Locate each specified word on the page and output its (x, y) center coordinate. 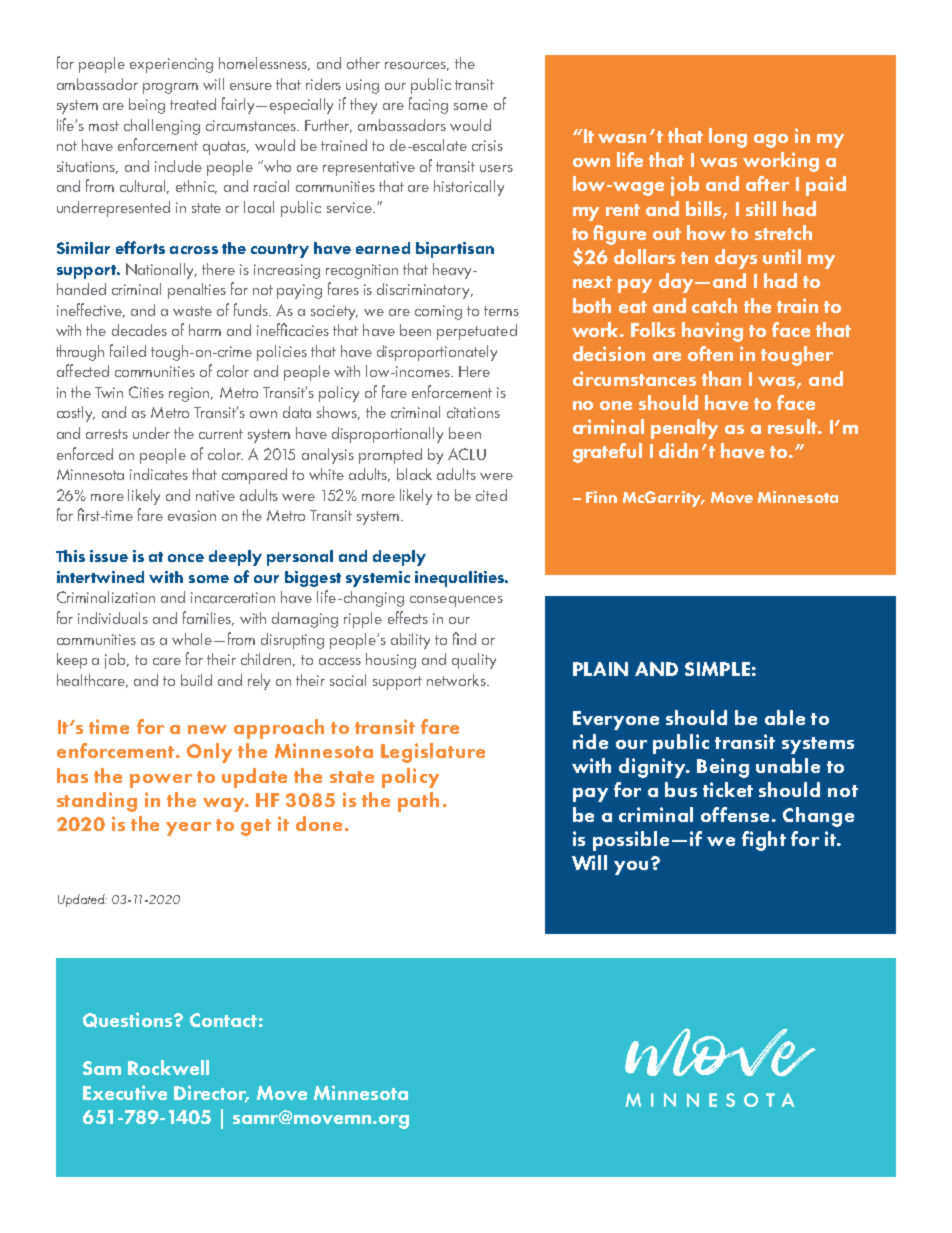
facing (428, 105)
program (170, 88)
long (728, 138)
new (207, 729)
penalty (684, 429)
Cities (146, 392)
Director (211, 1093)
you (631, 868)
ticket (728, 789)
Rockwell (168, 1067)
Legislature (433, 753)
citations (473, 412)
